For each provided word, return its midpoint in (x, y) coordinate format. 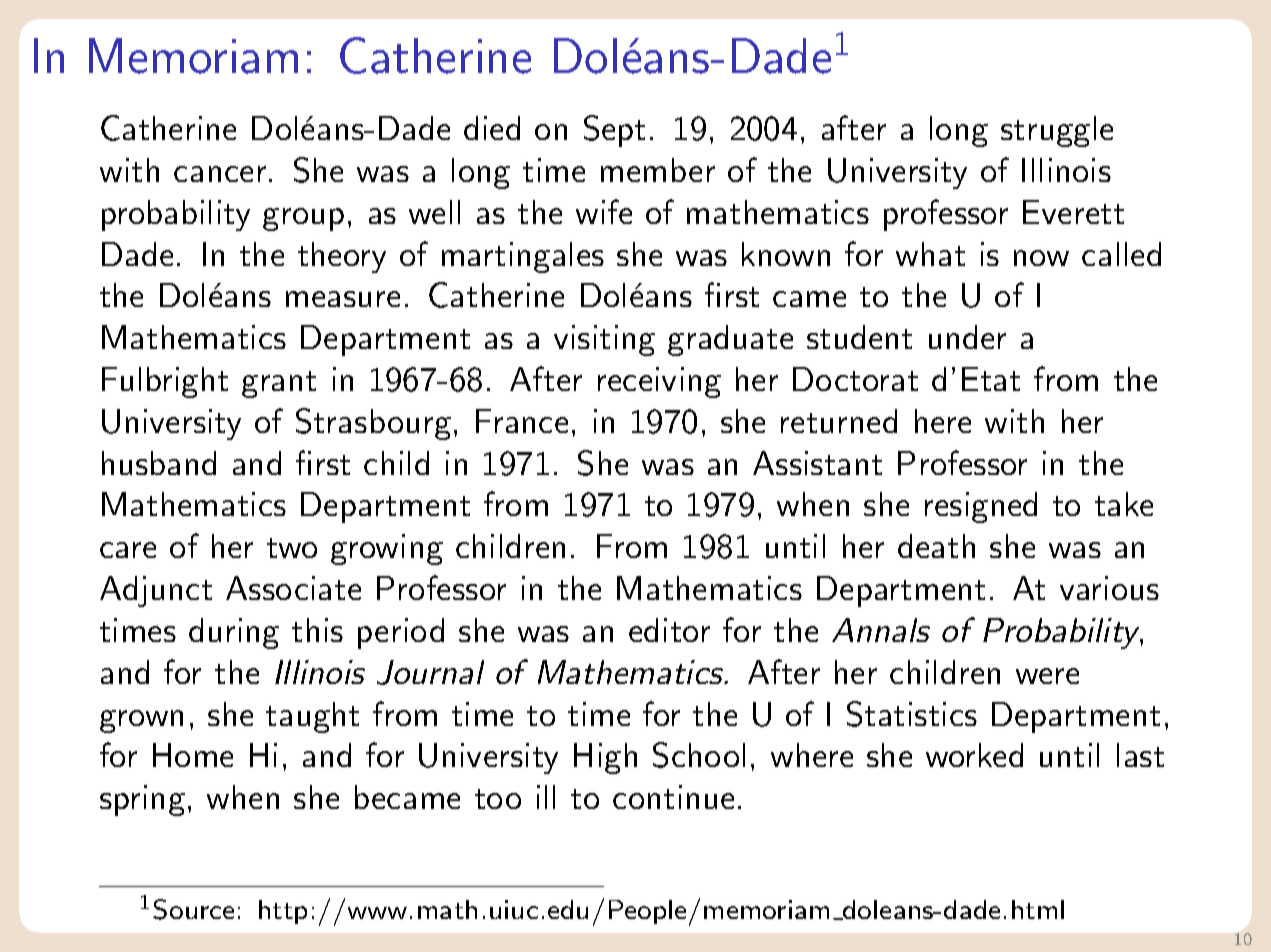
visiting (604, 340)
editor (669, 630)
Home (193, 755)
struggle (1057, 131)
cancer (220, 174)
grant (279, 384)
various (1109, 588)
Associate (293, 588)
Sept (614, 131)
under (967, 337)
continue (673, 797)
